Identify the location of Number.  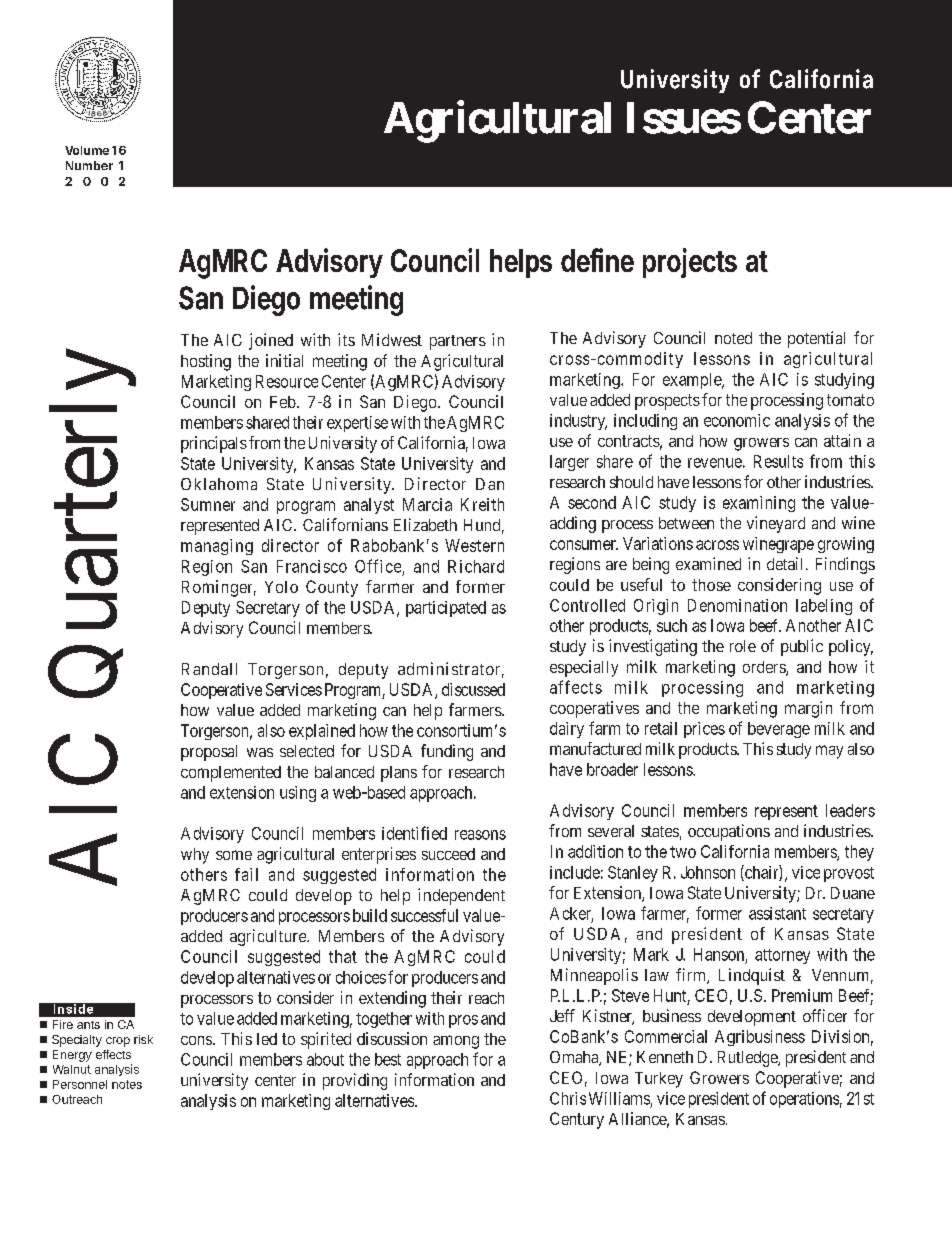
(89, 165).
